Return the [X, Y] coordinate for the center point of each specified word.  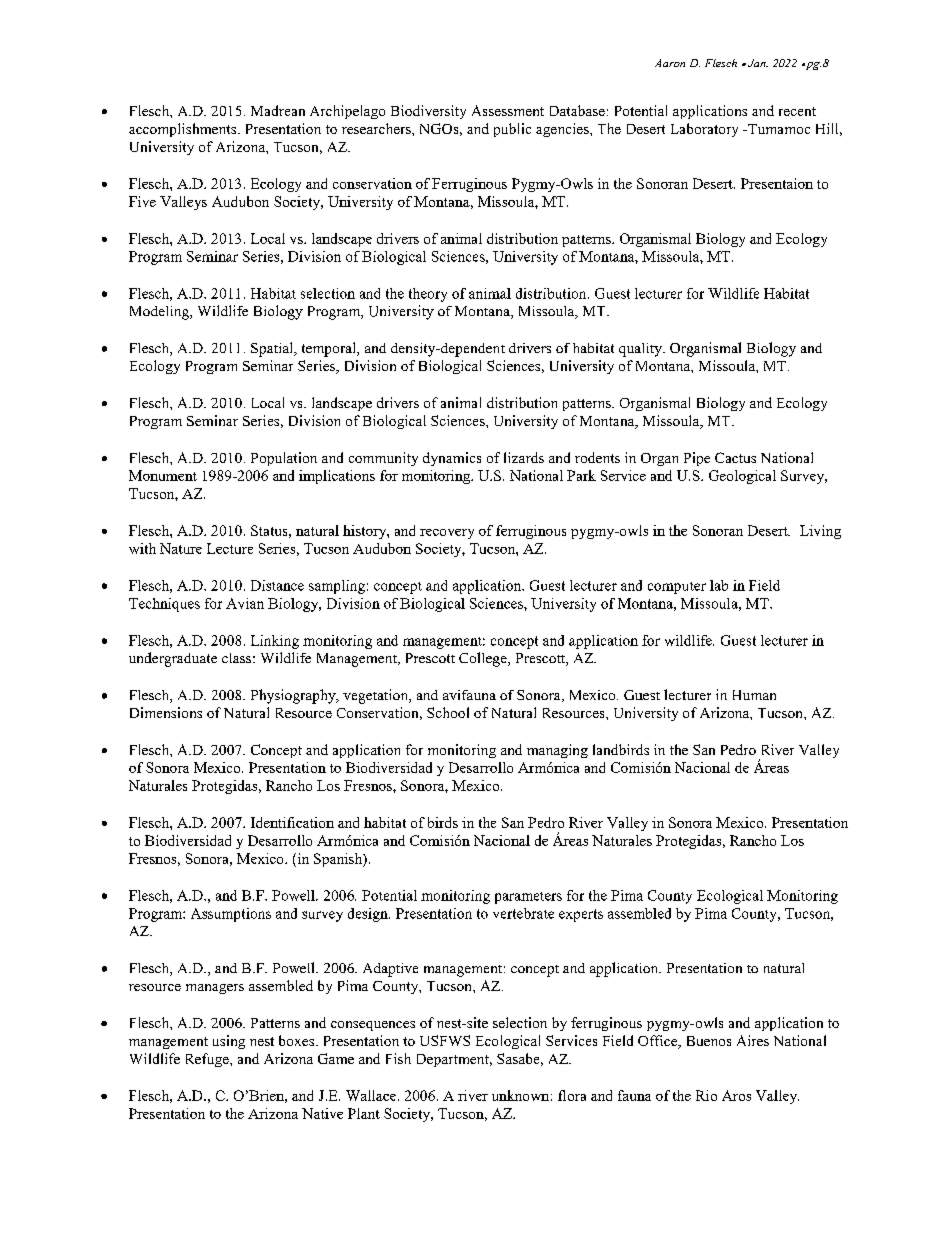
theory [428, 295]
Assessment [508, 110]
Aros [736, 1095]
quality [641, 350]
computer [677, 588]
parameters [528, 898]
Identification [292, 822]
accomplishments [184, 130]
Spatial [273, 349]
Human [754, 695]
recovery [447, 534]
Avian [245, 603]
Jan [756, 63]
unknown [520, 1095]
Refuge [208, 1060]
